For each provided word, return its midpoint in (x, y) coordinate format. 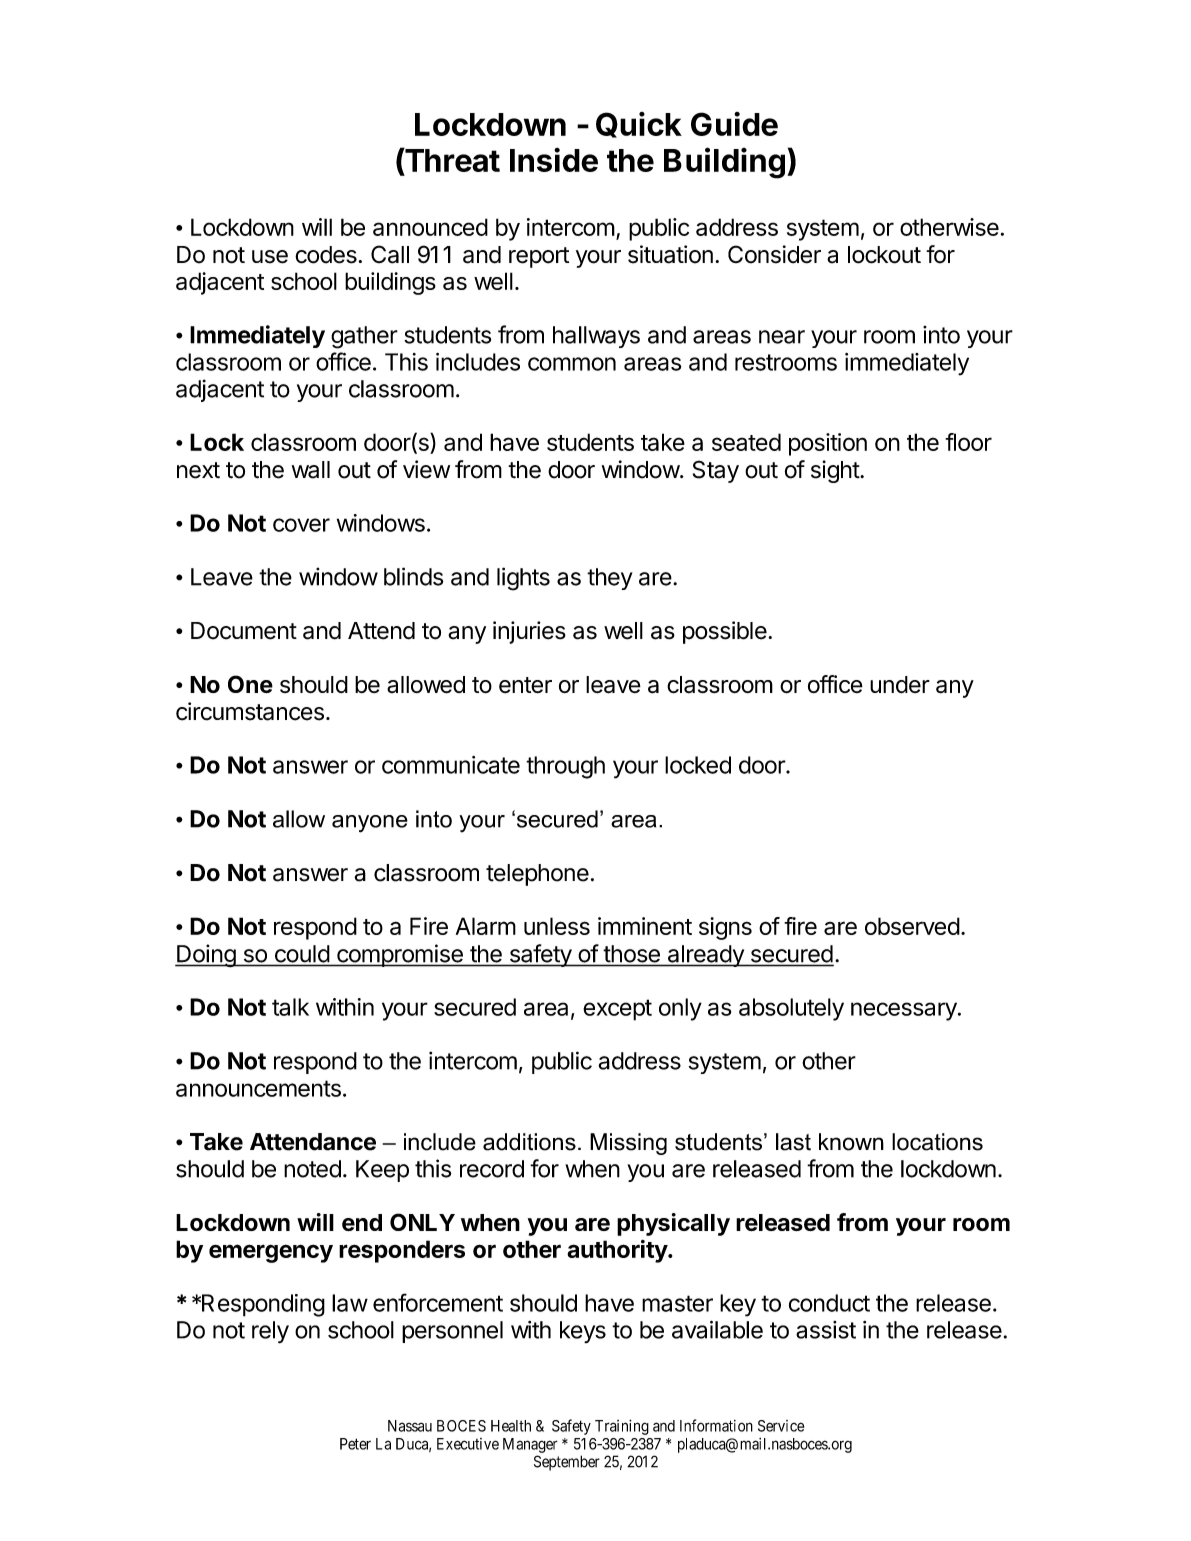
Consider (774, 254)
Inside (554, 160)
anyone (370, 824)
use (270, 257)
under (900, 685)
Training (622, 1427)
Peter (355, 1444)
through (565, 767)
